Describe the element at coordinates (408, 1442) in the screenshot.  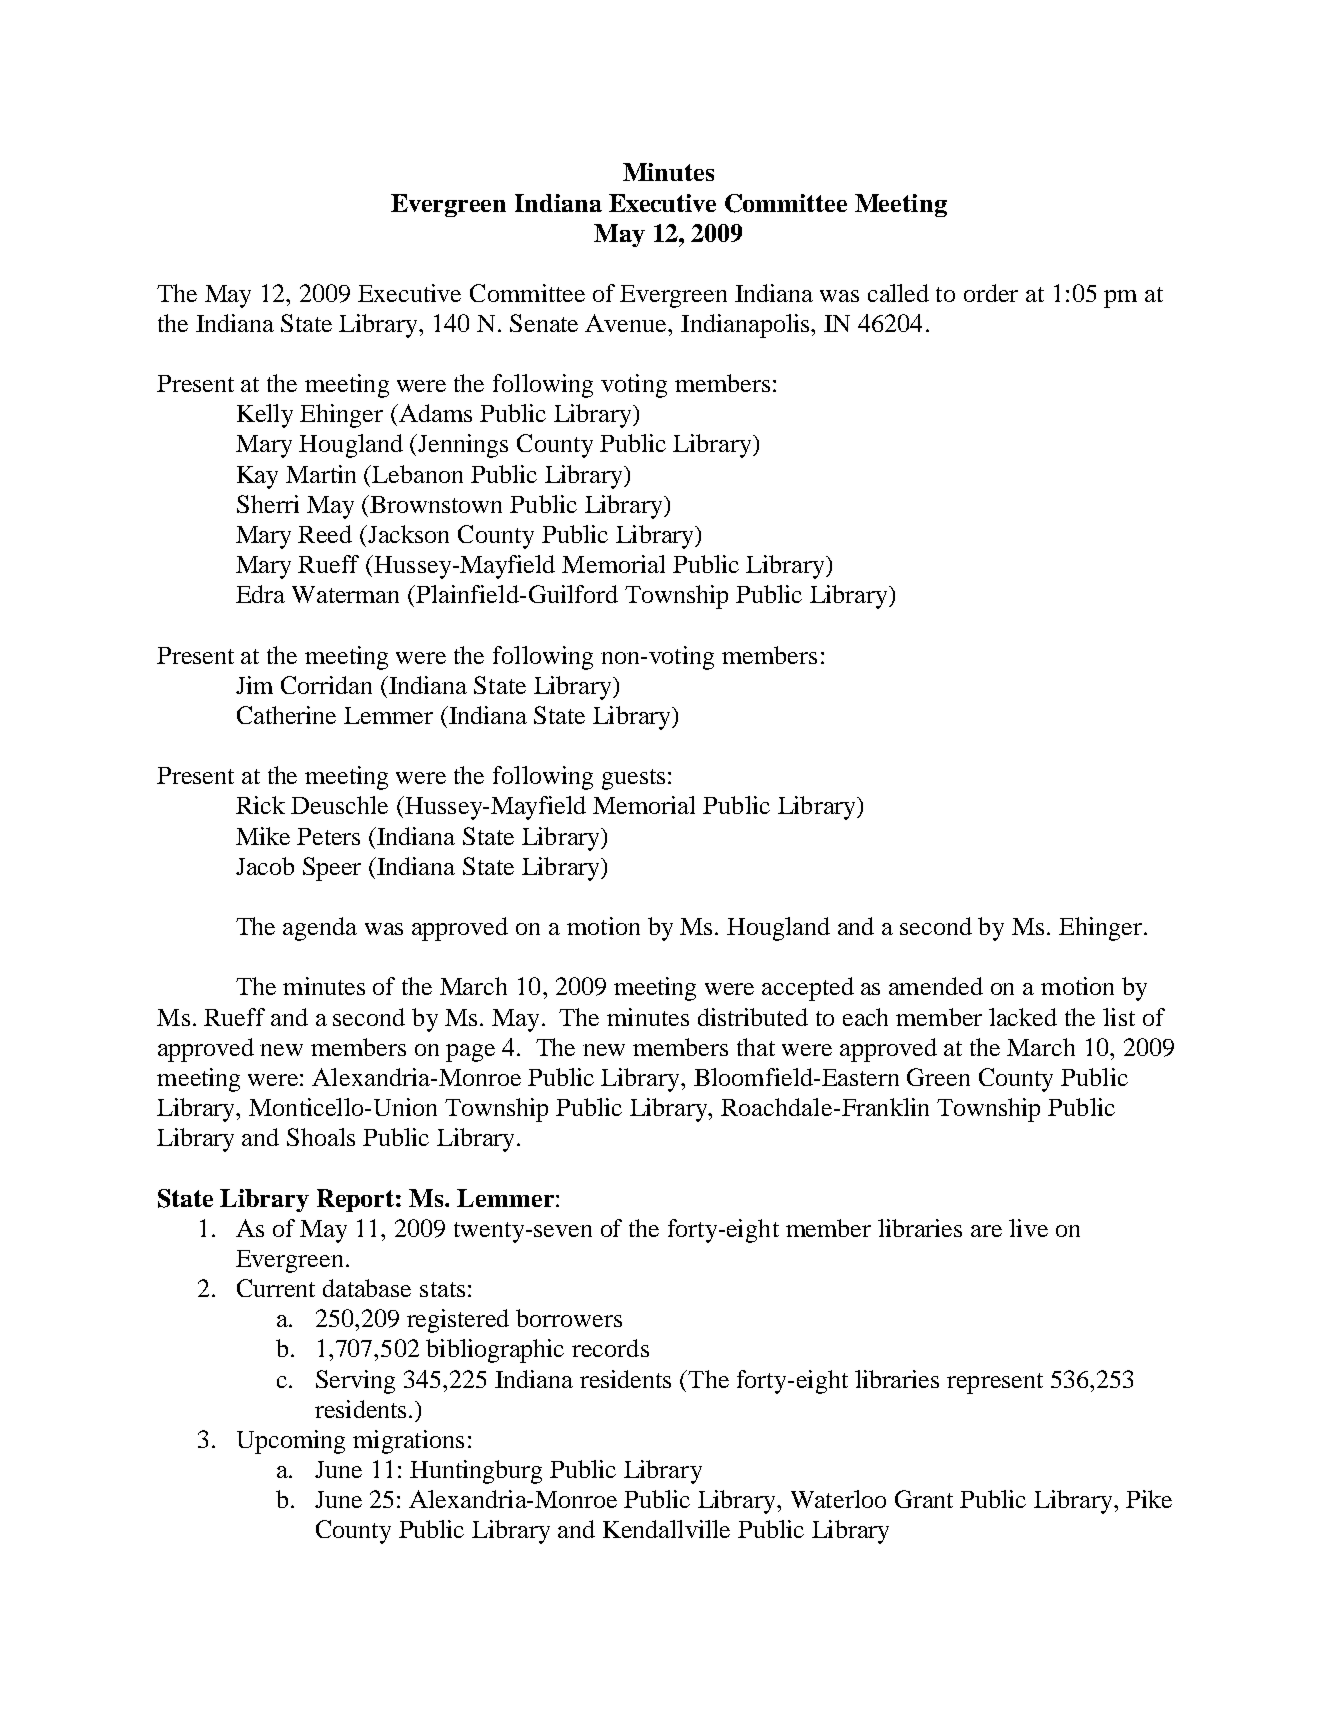
I see `migrations` at that location.
